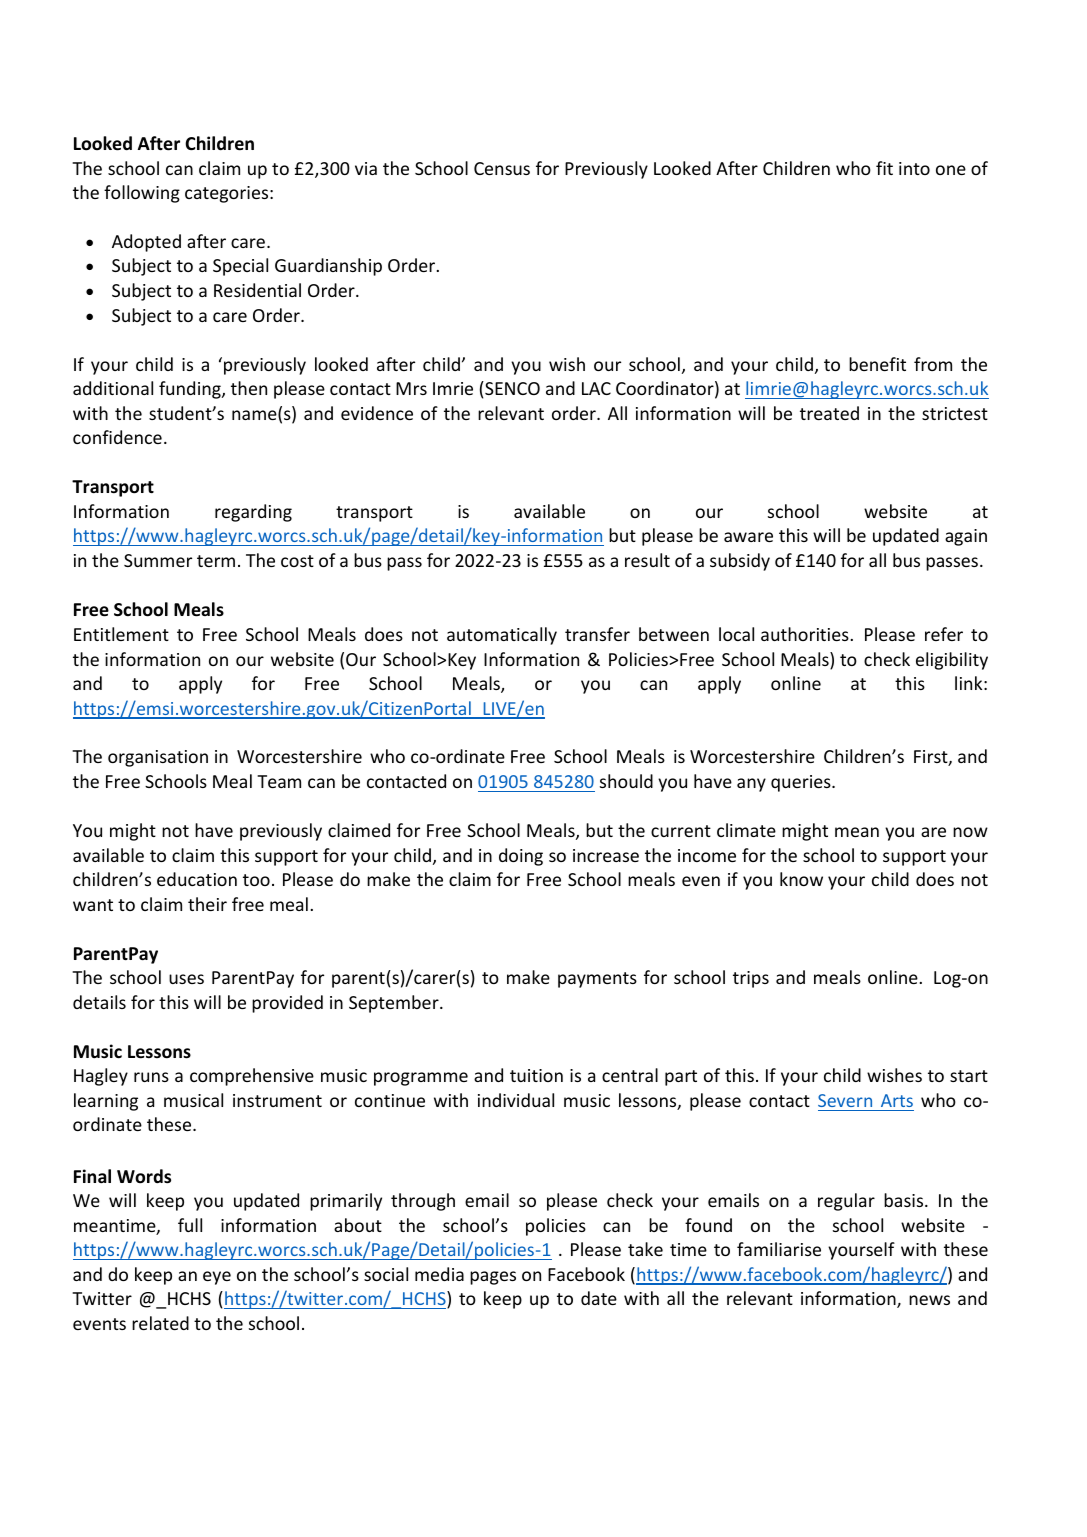 Image resolution: width=1087 pixels, height=1537 pixels. I want to click on regarding, so click(253, 513).
